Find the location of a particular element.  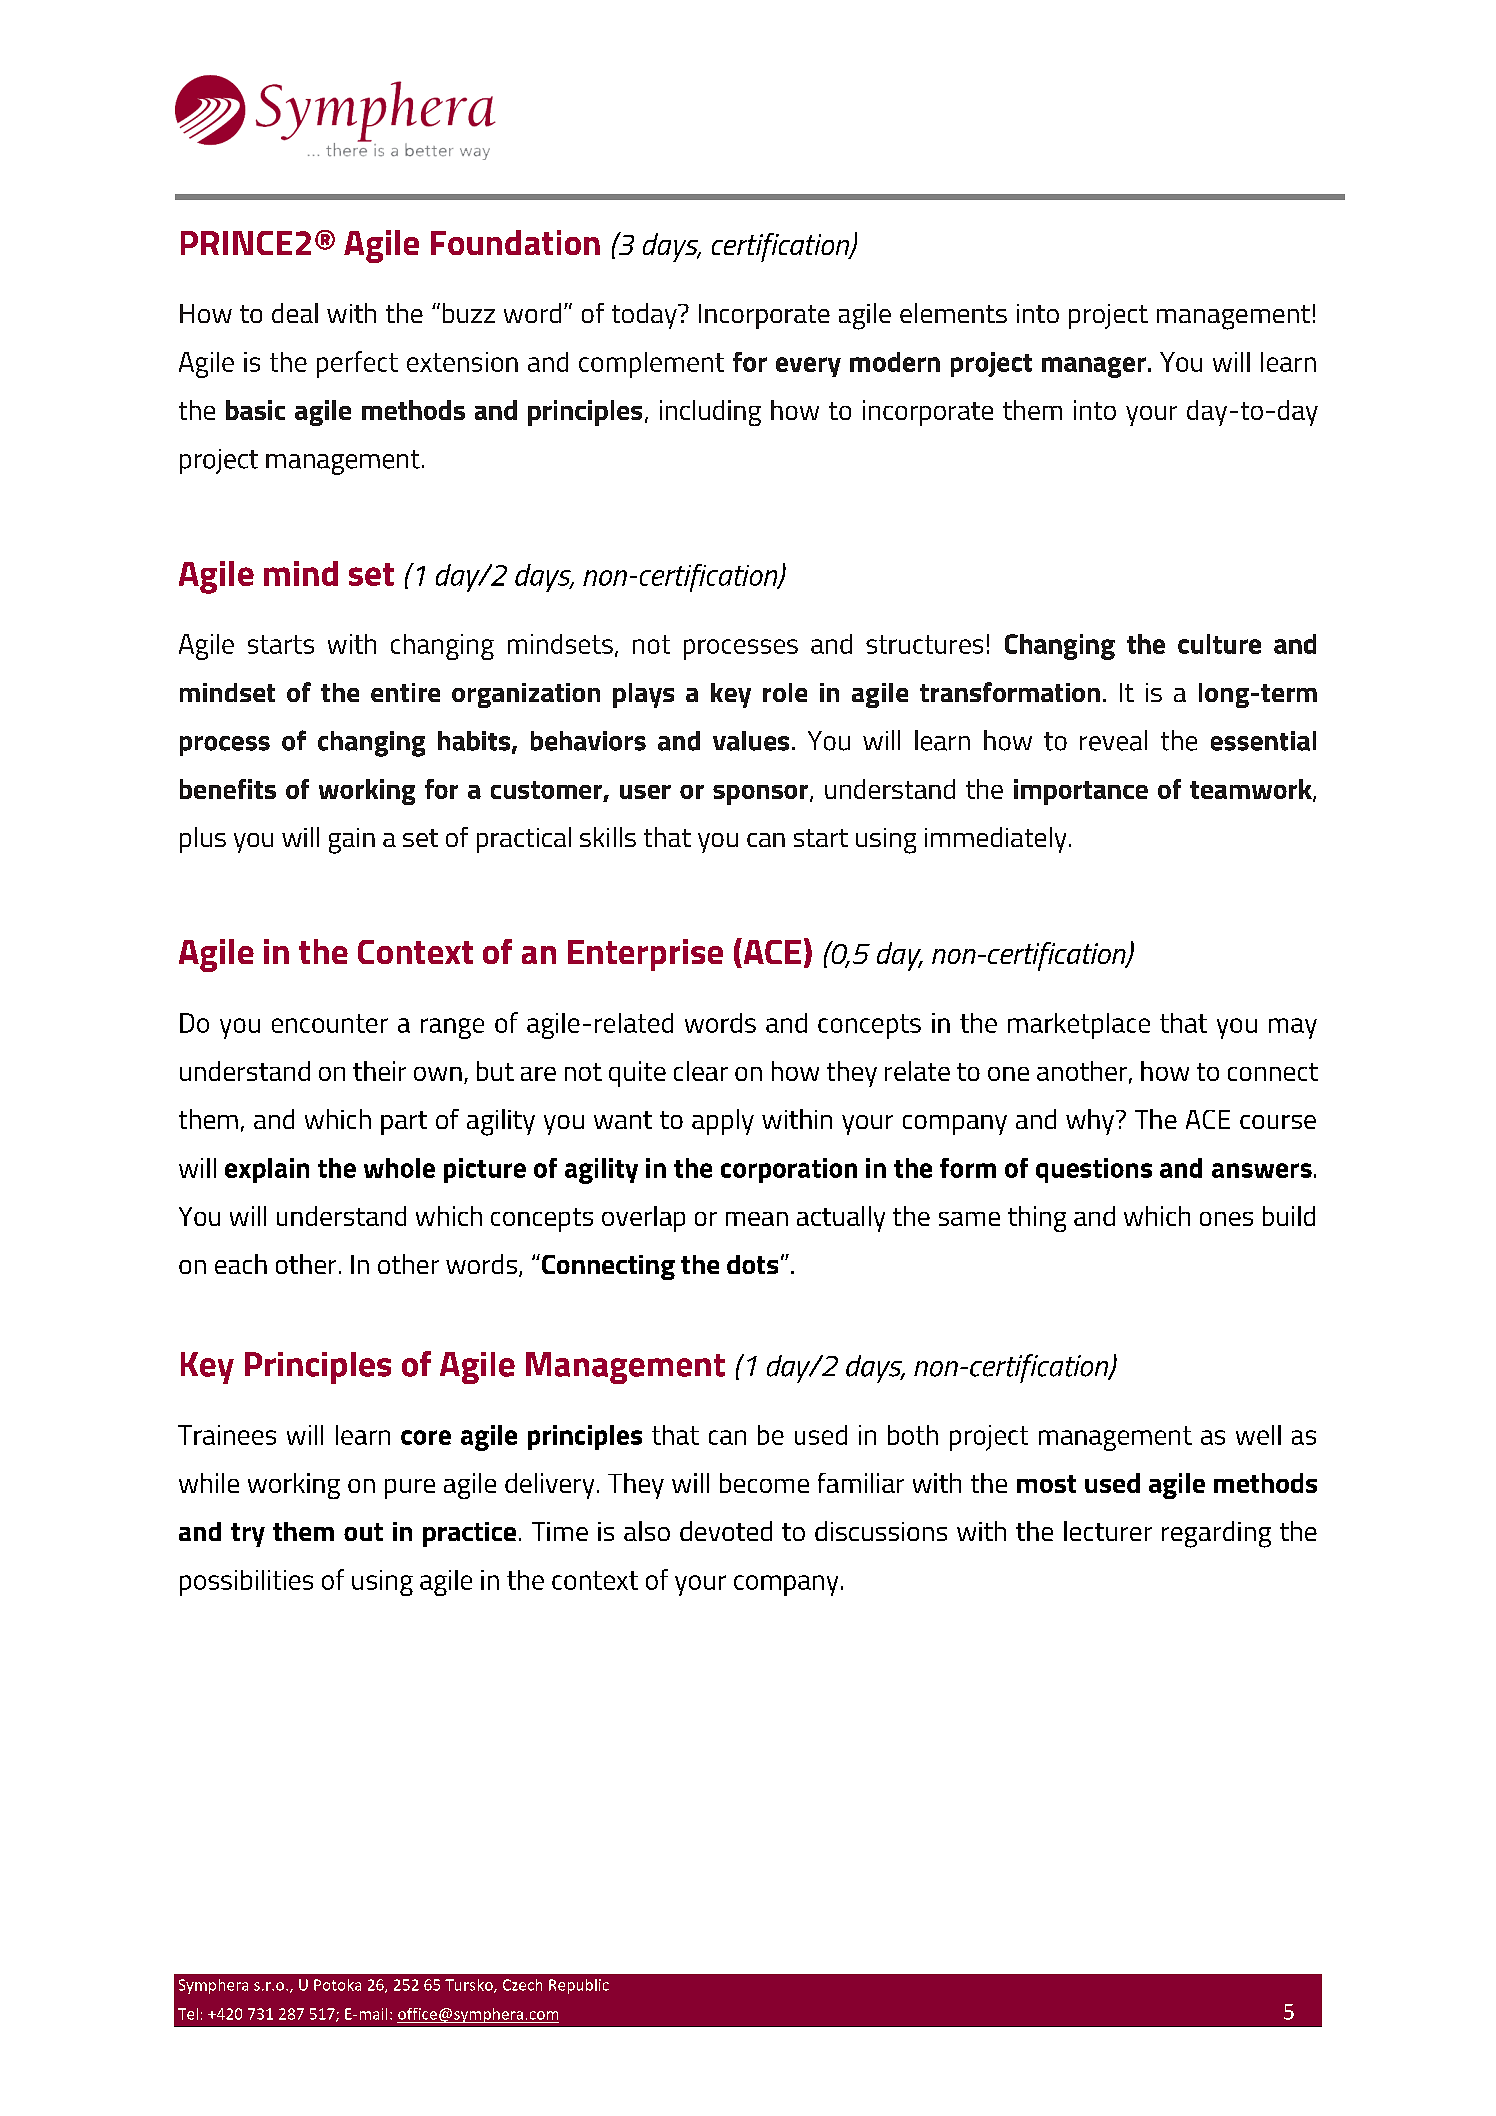

Czech is located at coordinates (522, 1985).
